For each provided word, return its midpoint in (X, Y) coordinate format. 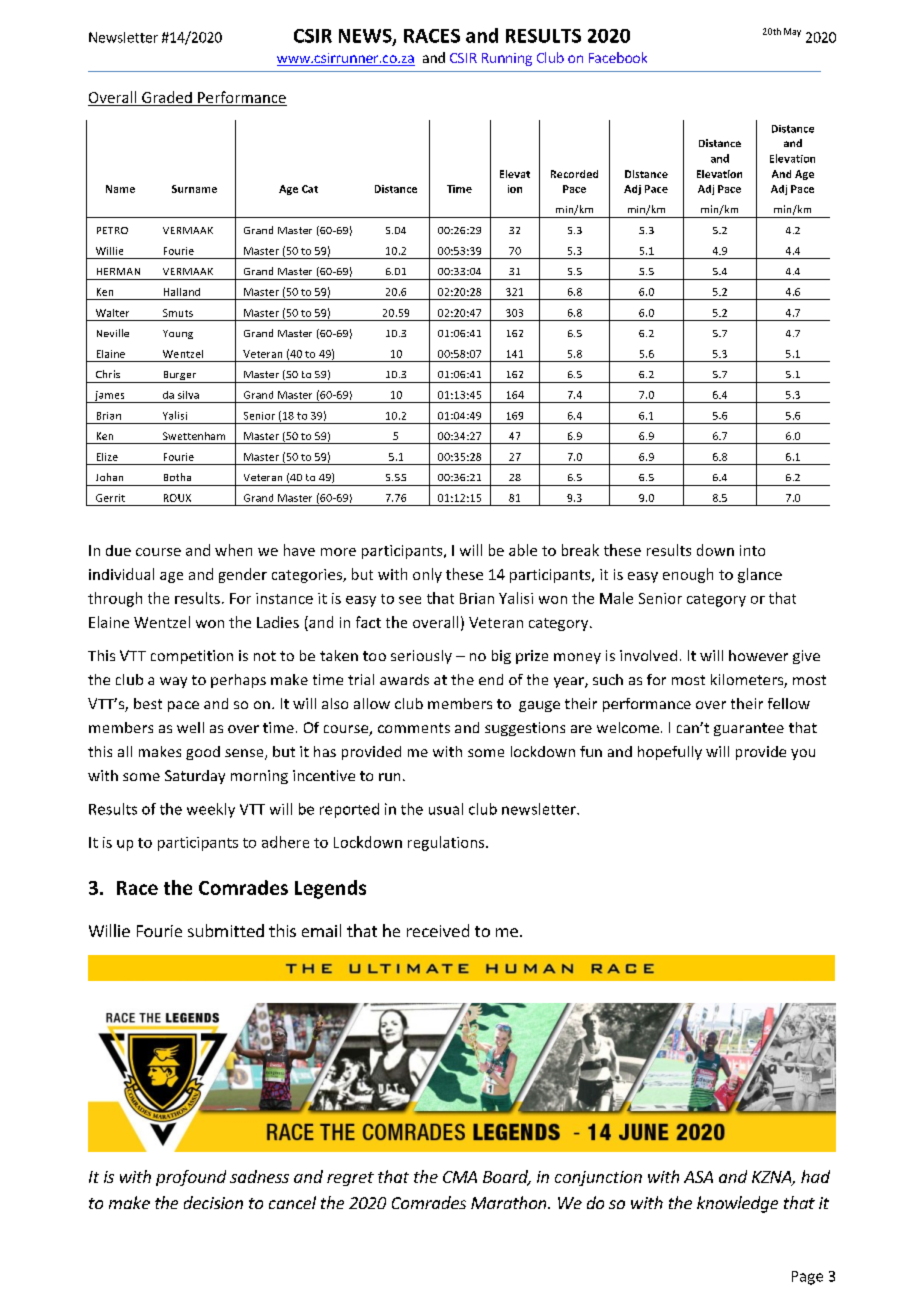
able (523, 550)
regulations (447, 843)
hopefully (670, 753)
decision (213, 1202)
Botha (177, 477)
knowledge (737, 1204)
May (792, 32)
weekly (211, 810)
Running (507, 59)
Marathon (510, 1202)
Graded (167, 98)
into (752, 550)
